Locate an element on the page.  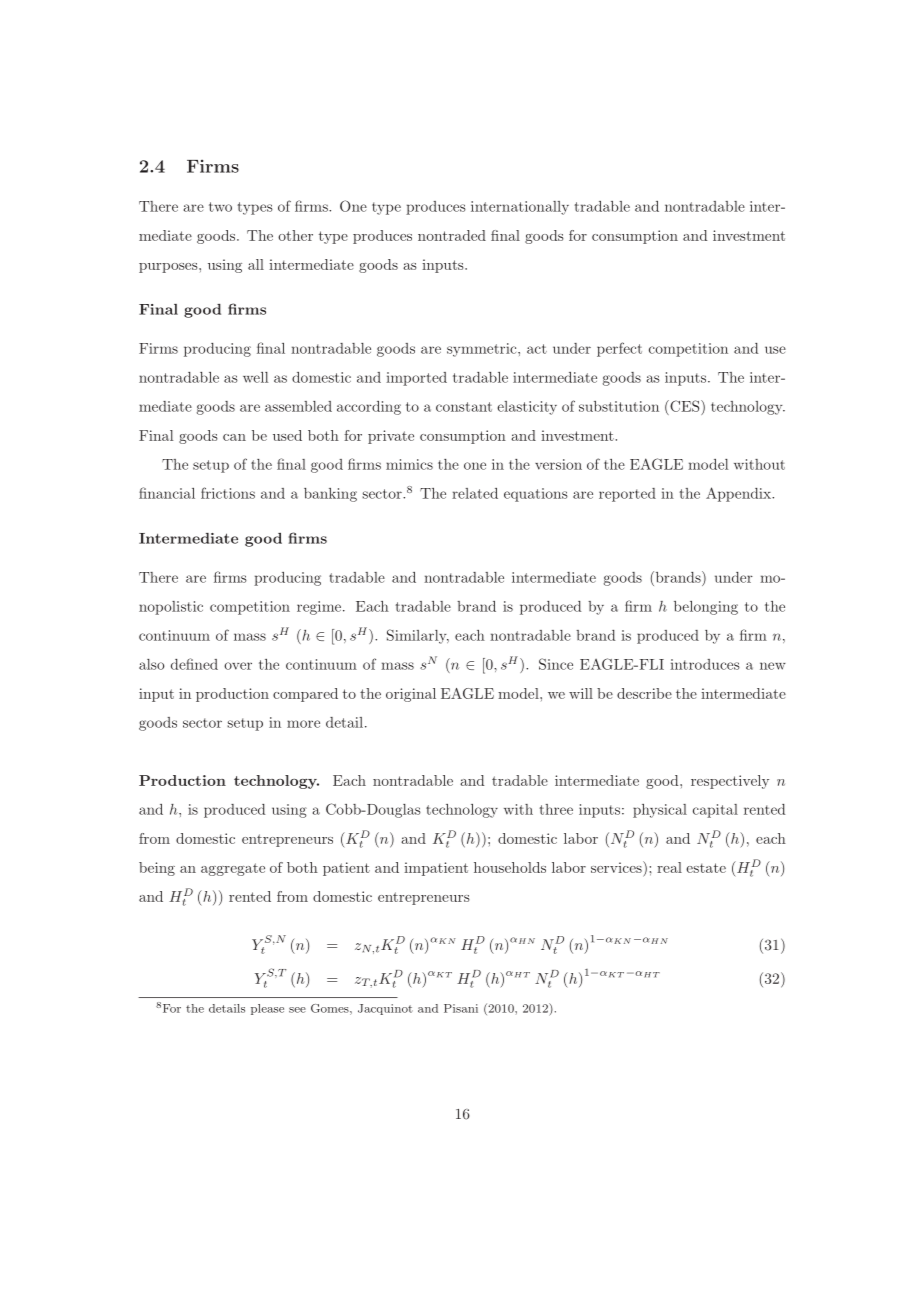
related is located at coordinates (475, 493).
